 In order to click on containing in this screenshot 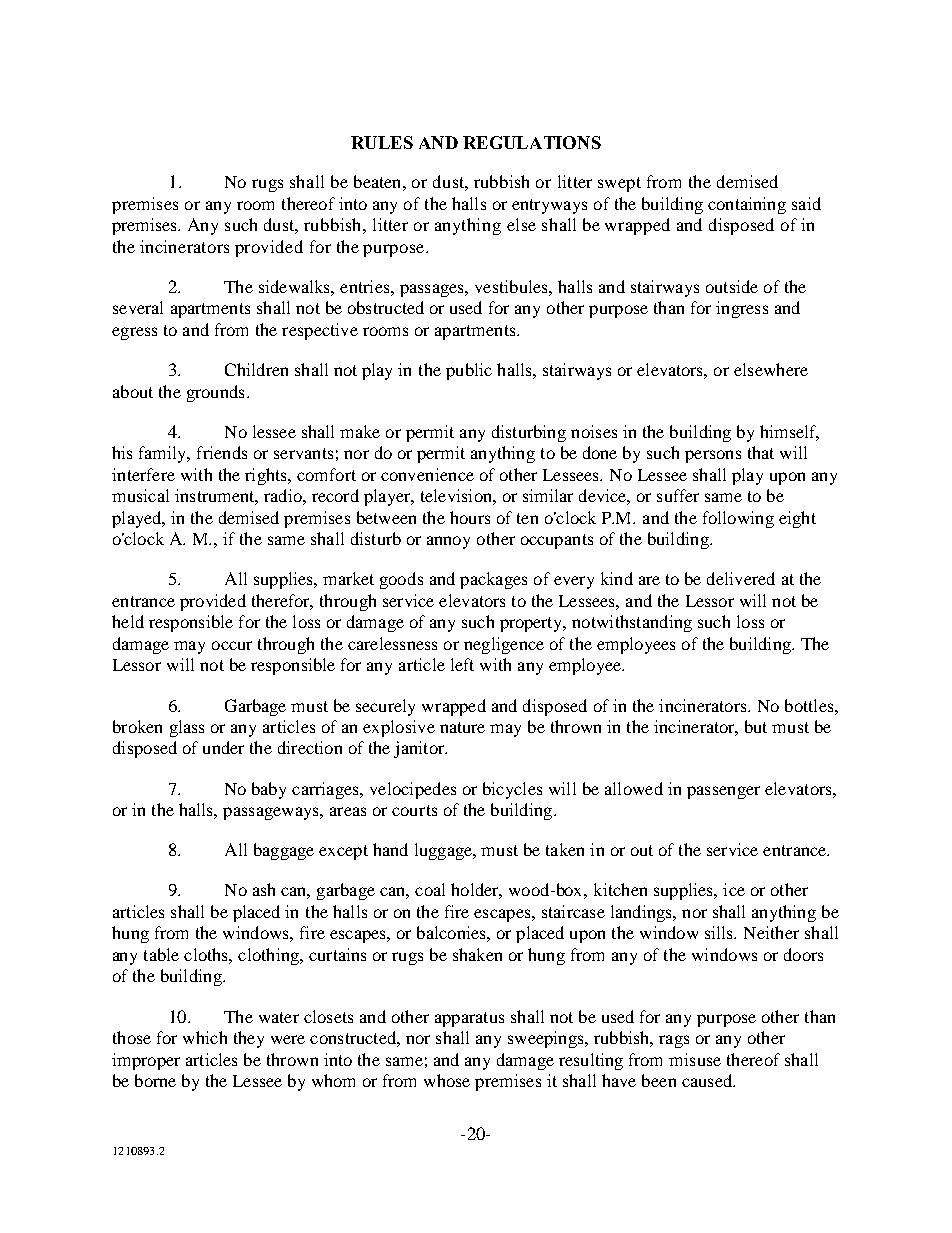, I will do `click(747, 205)`.
